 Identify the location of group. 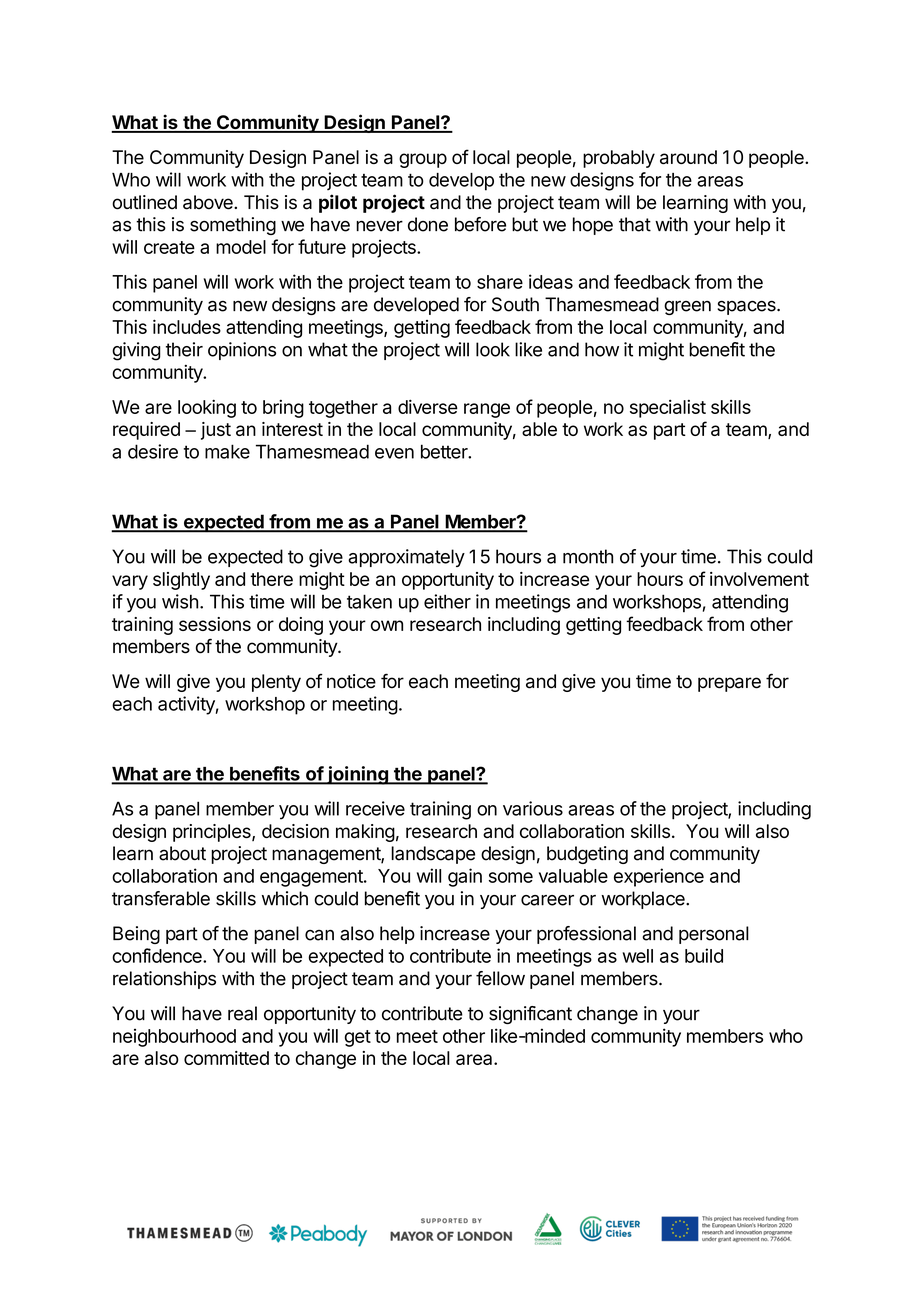
(423, 160).
